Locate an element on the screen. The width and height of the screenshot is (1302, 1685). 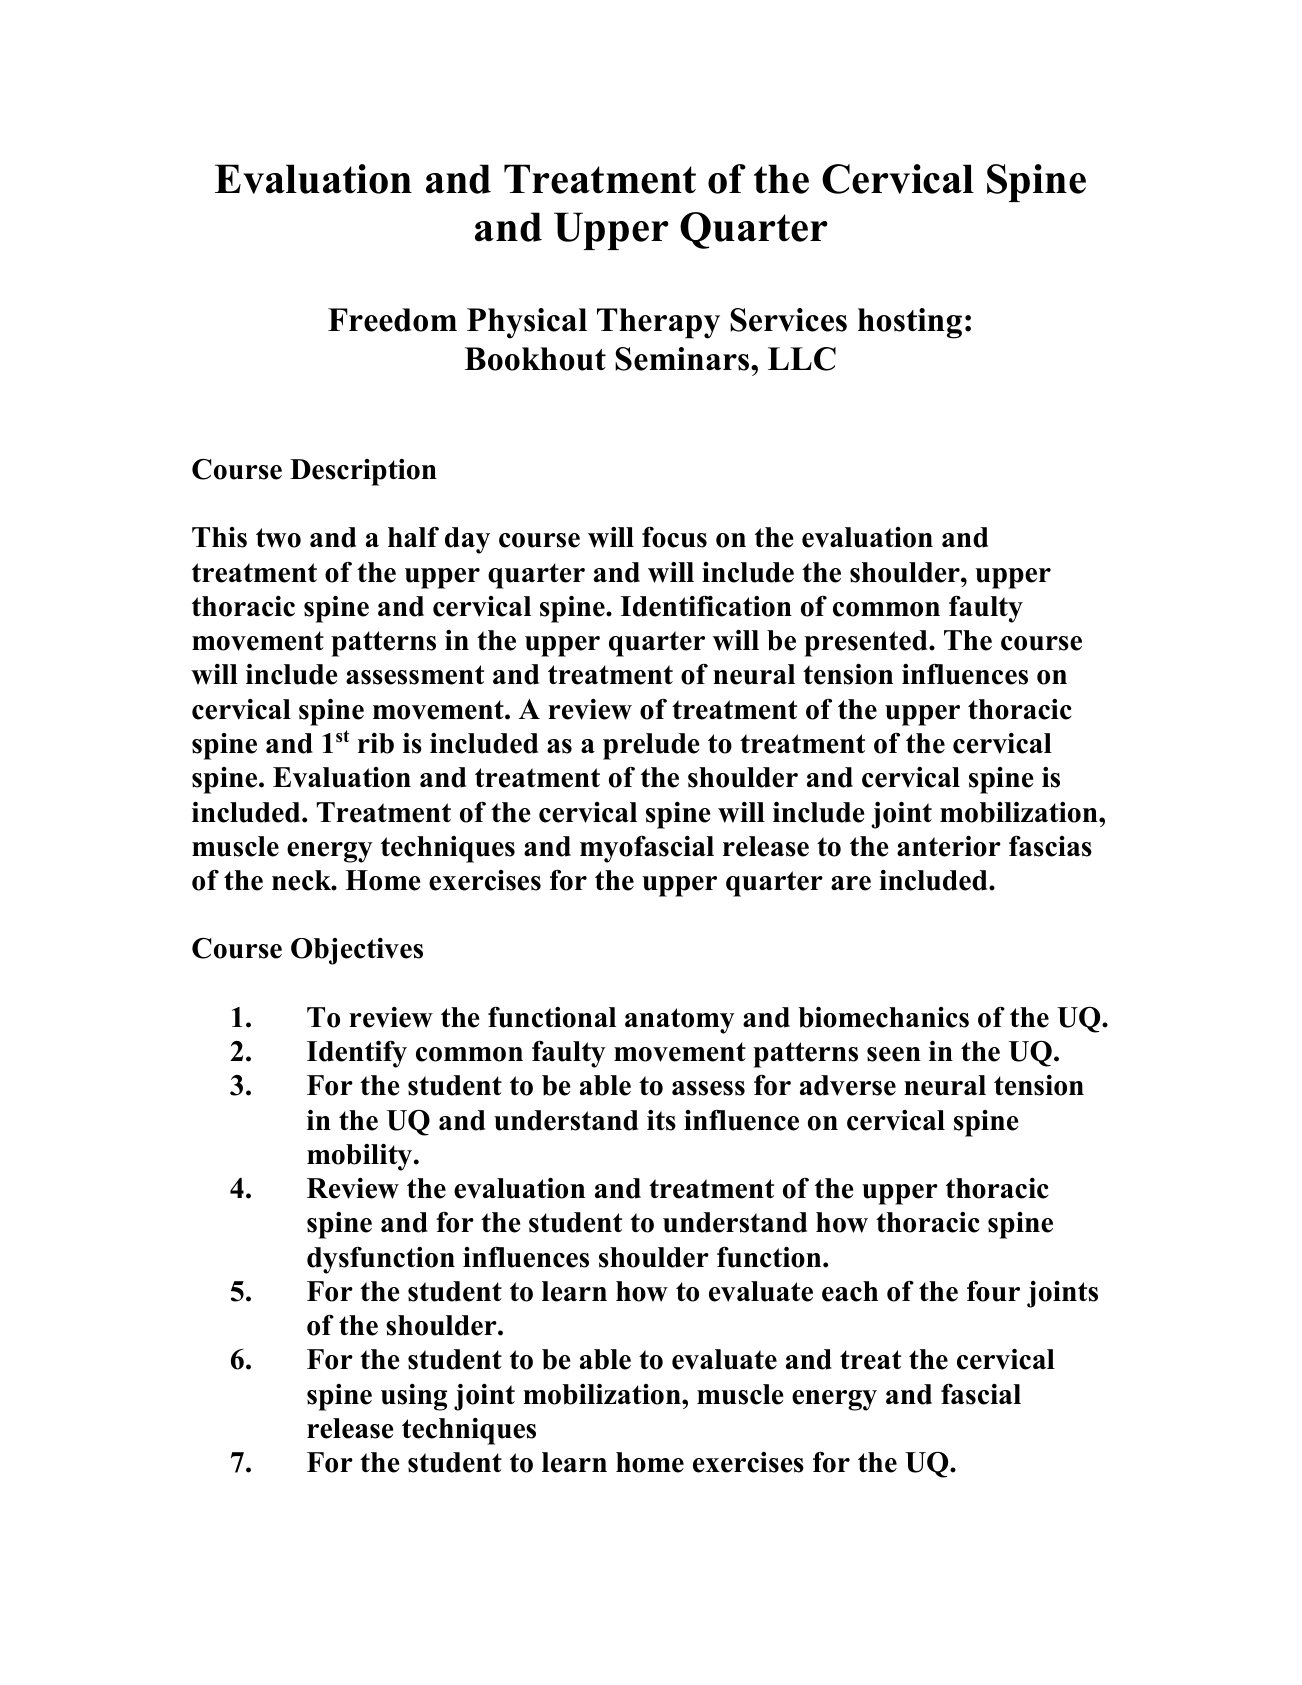
anterior is located at coordinates (949, 846).
